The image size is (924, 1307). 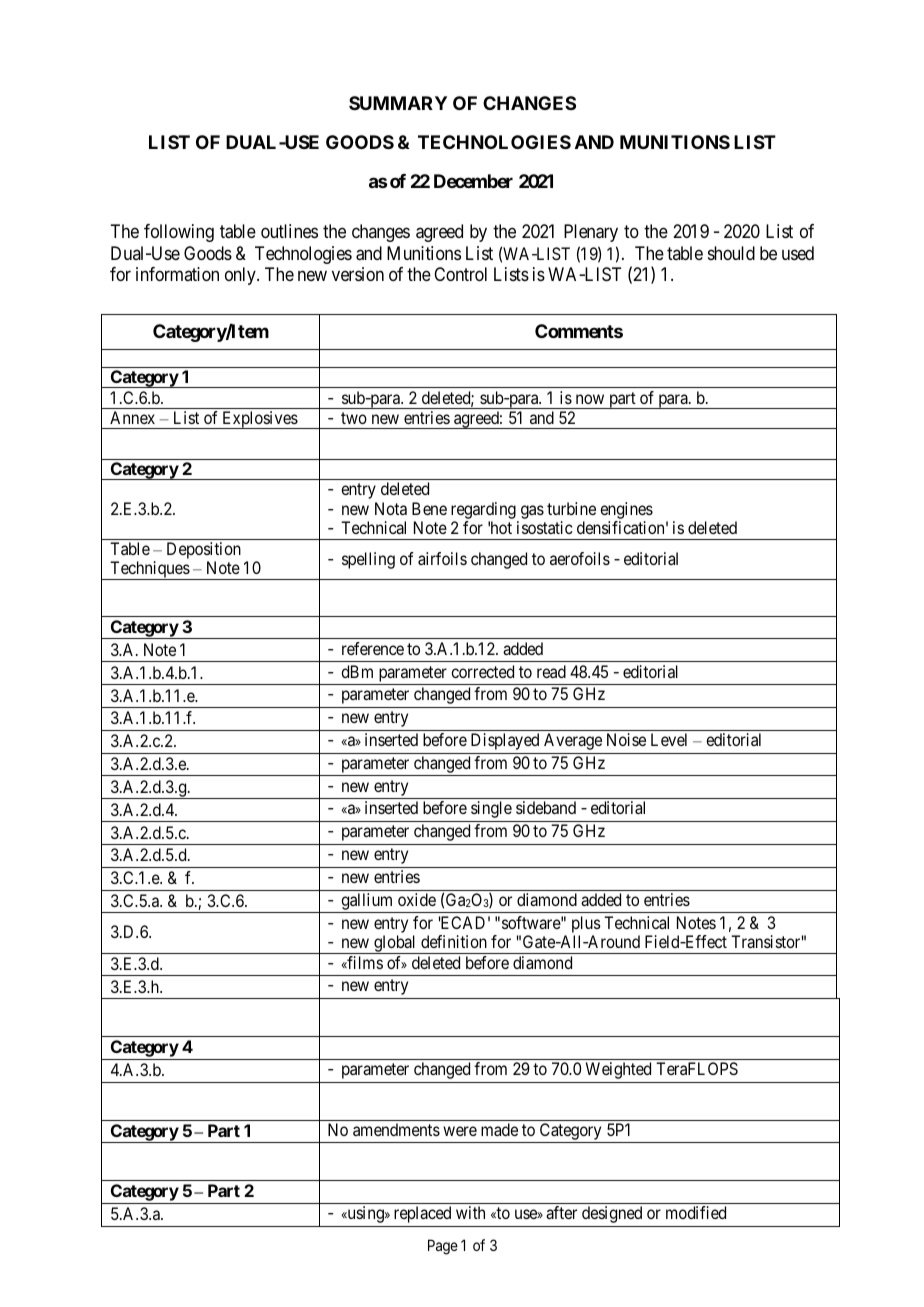 What do you see at coordinates (179, 233) in the image?
I see `following` at bounding box center [179, 233].
